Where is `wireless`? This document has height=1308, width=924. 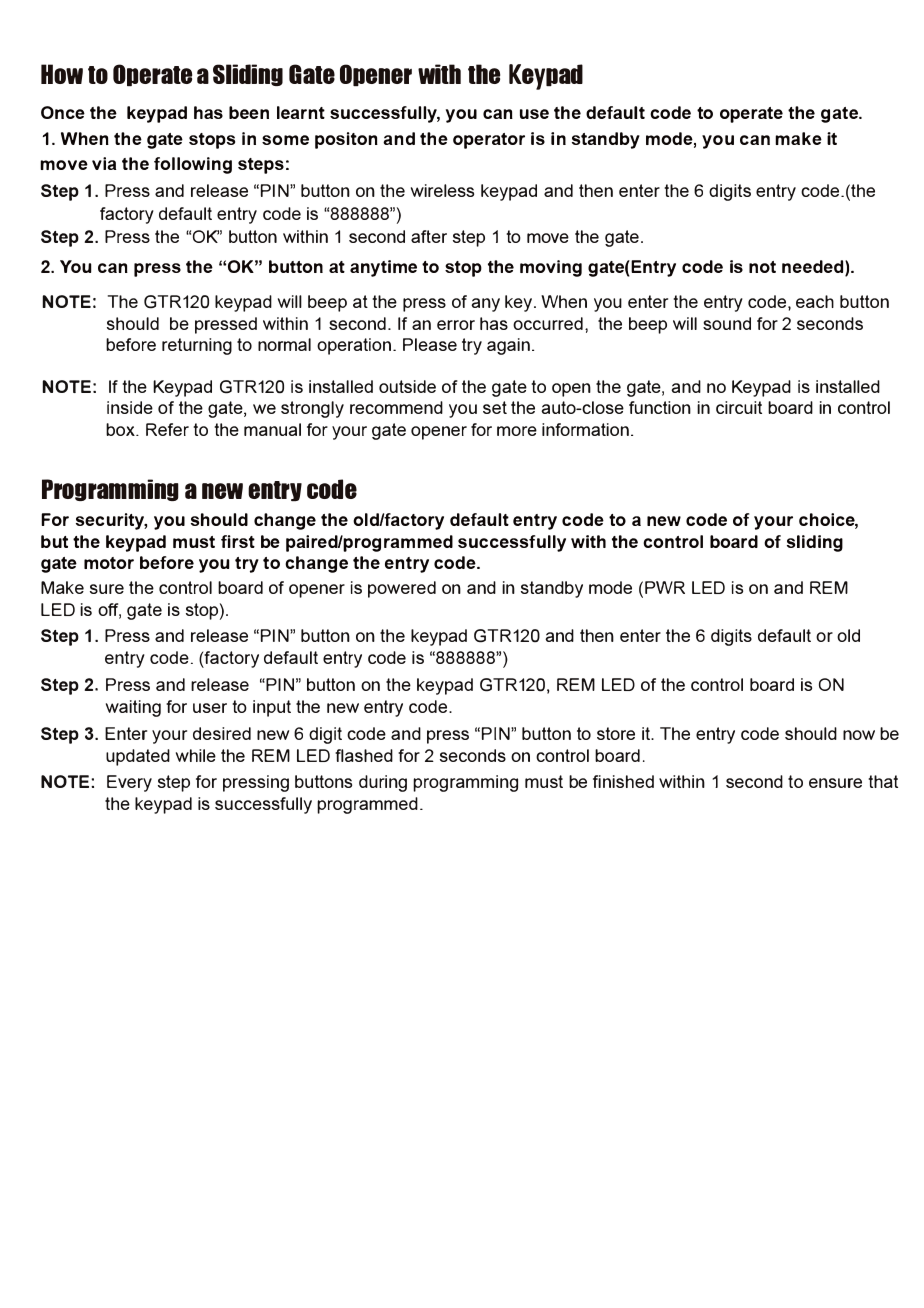
wireless is located at coordinates (442, 190).
